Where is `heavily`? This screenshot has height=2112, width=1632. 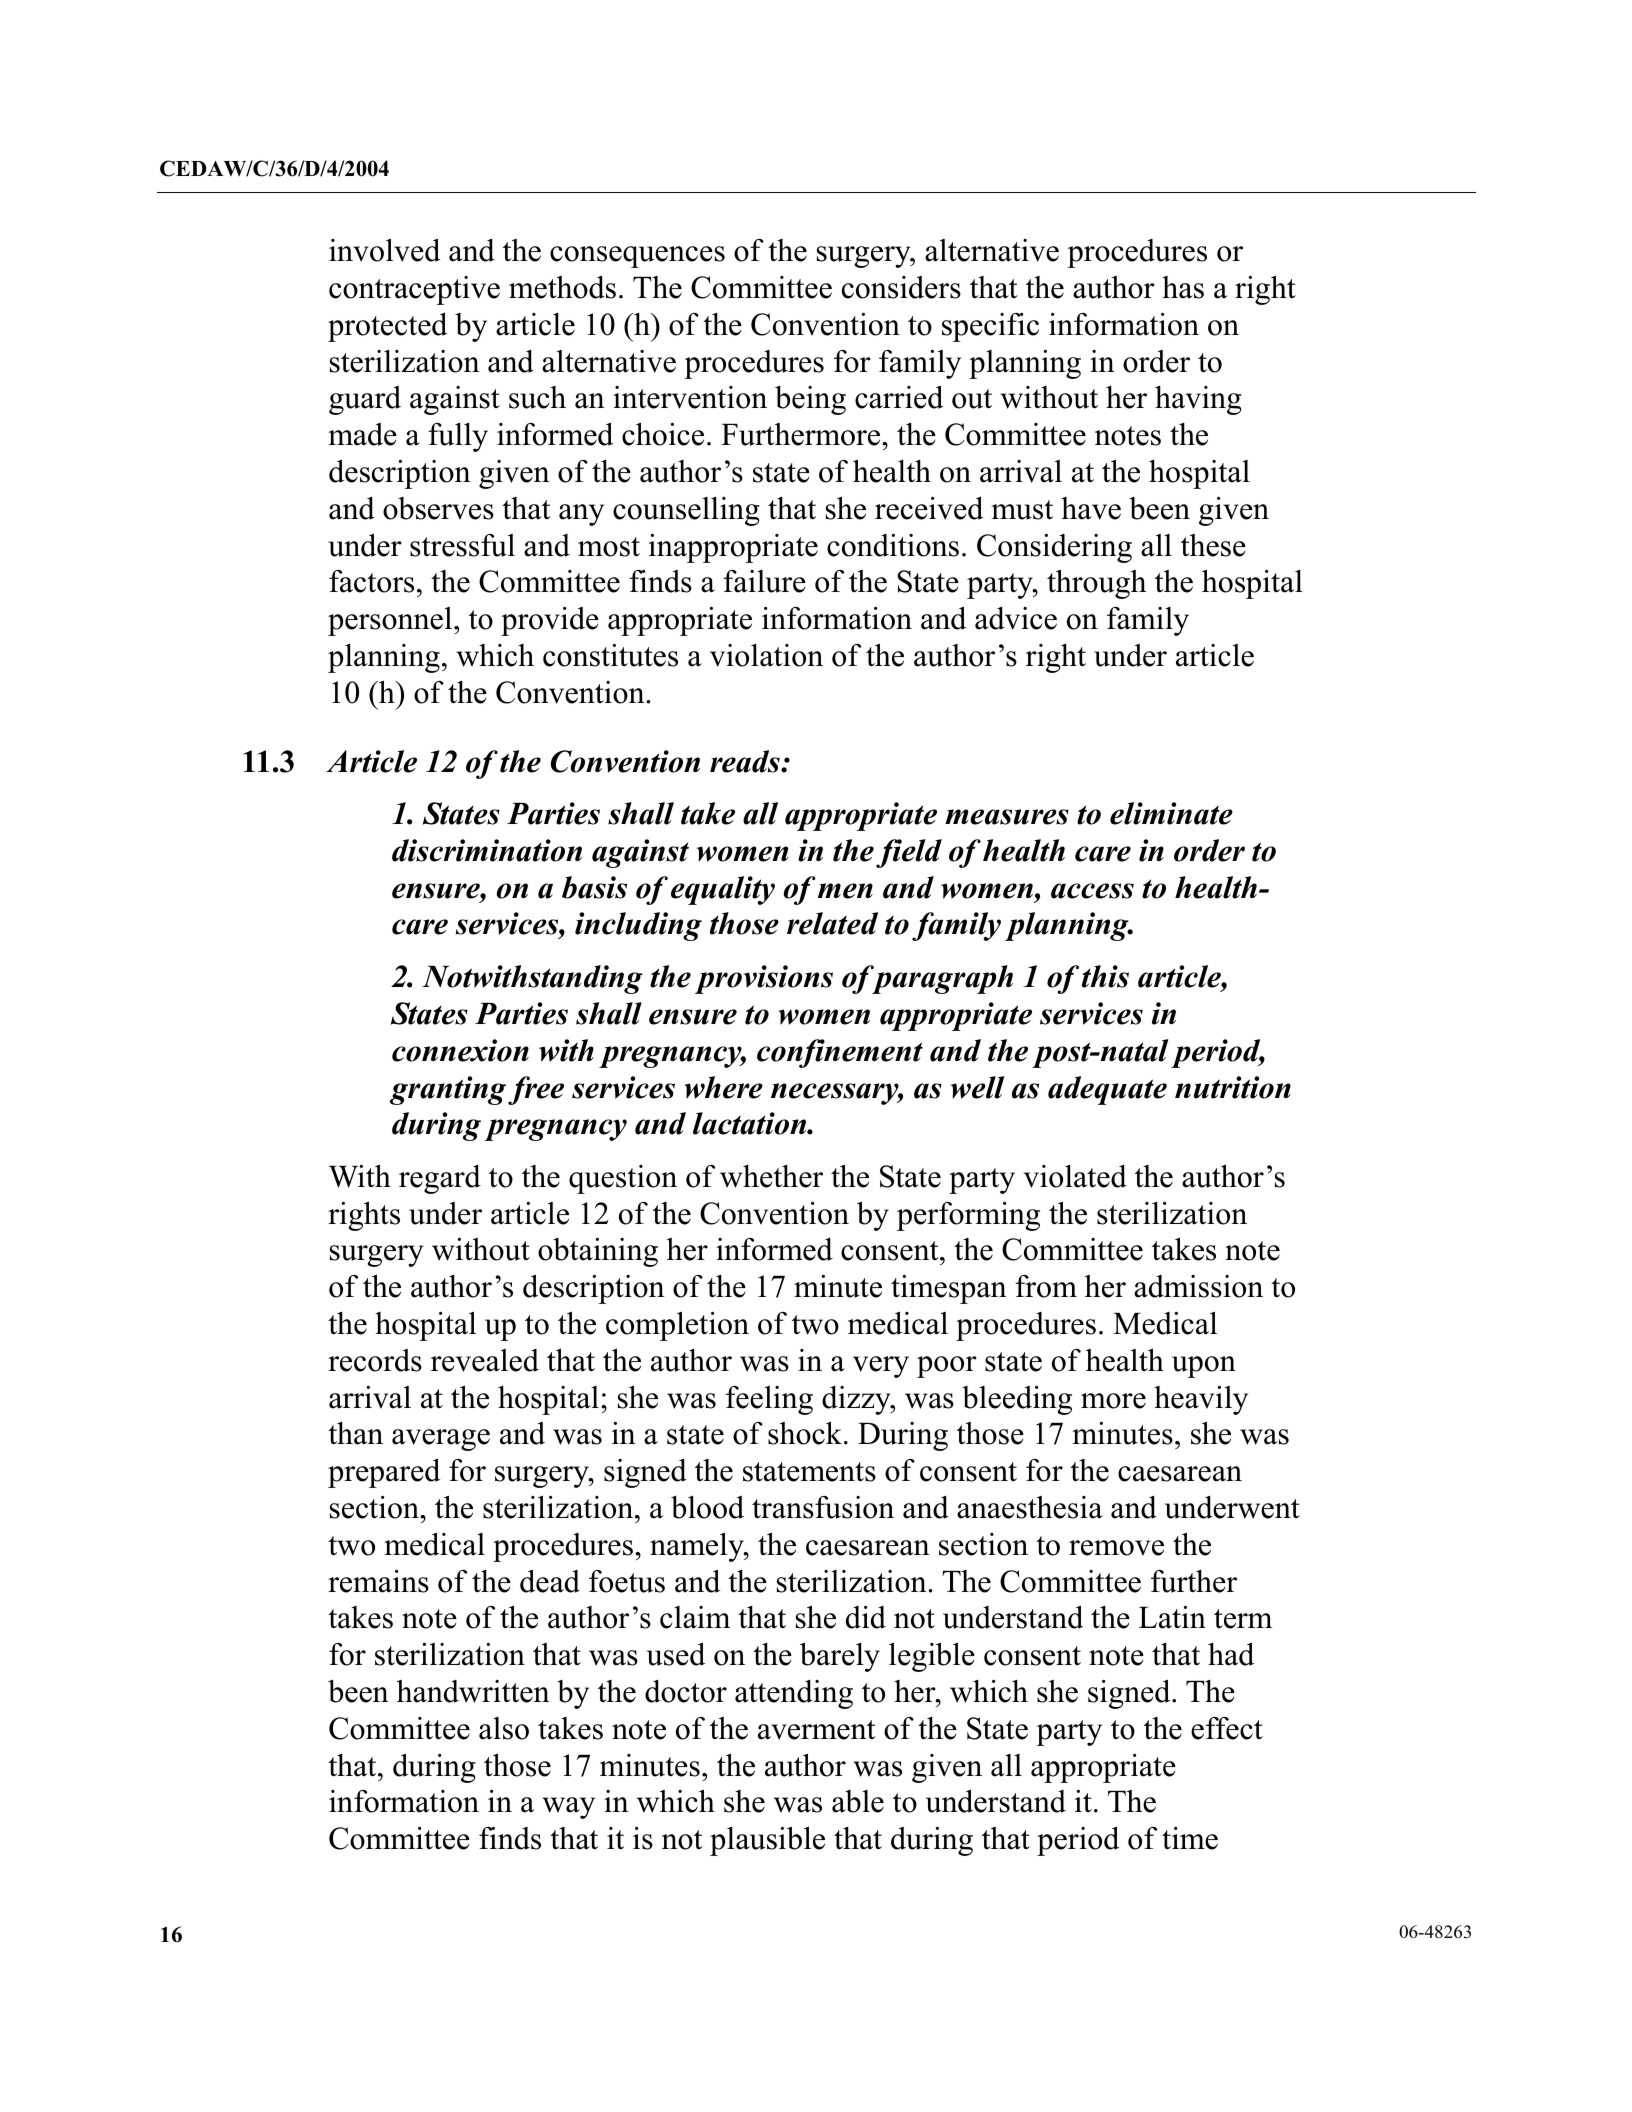 heavily is located at coordinates (1201, 1400).
